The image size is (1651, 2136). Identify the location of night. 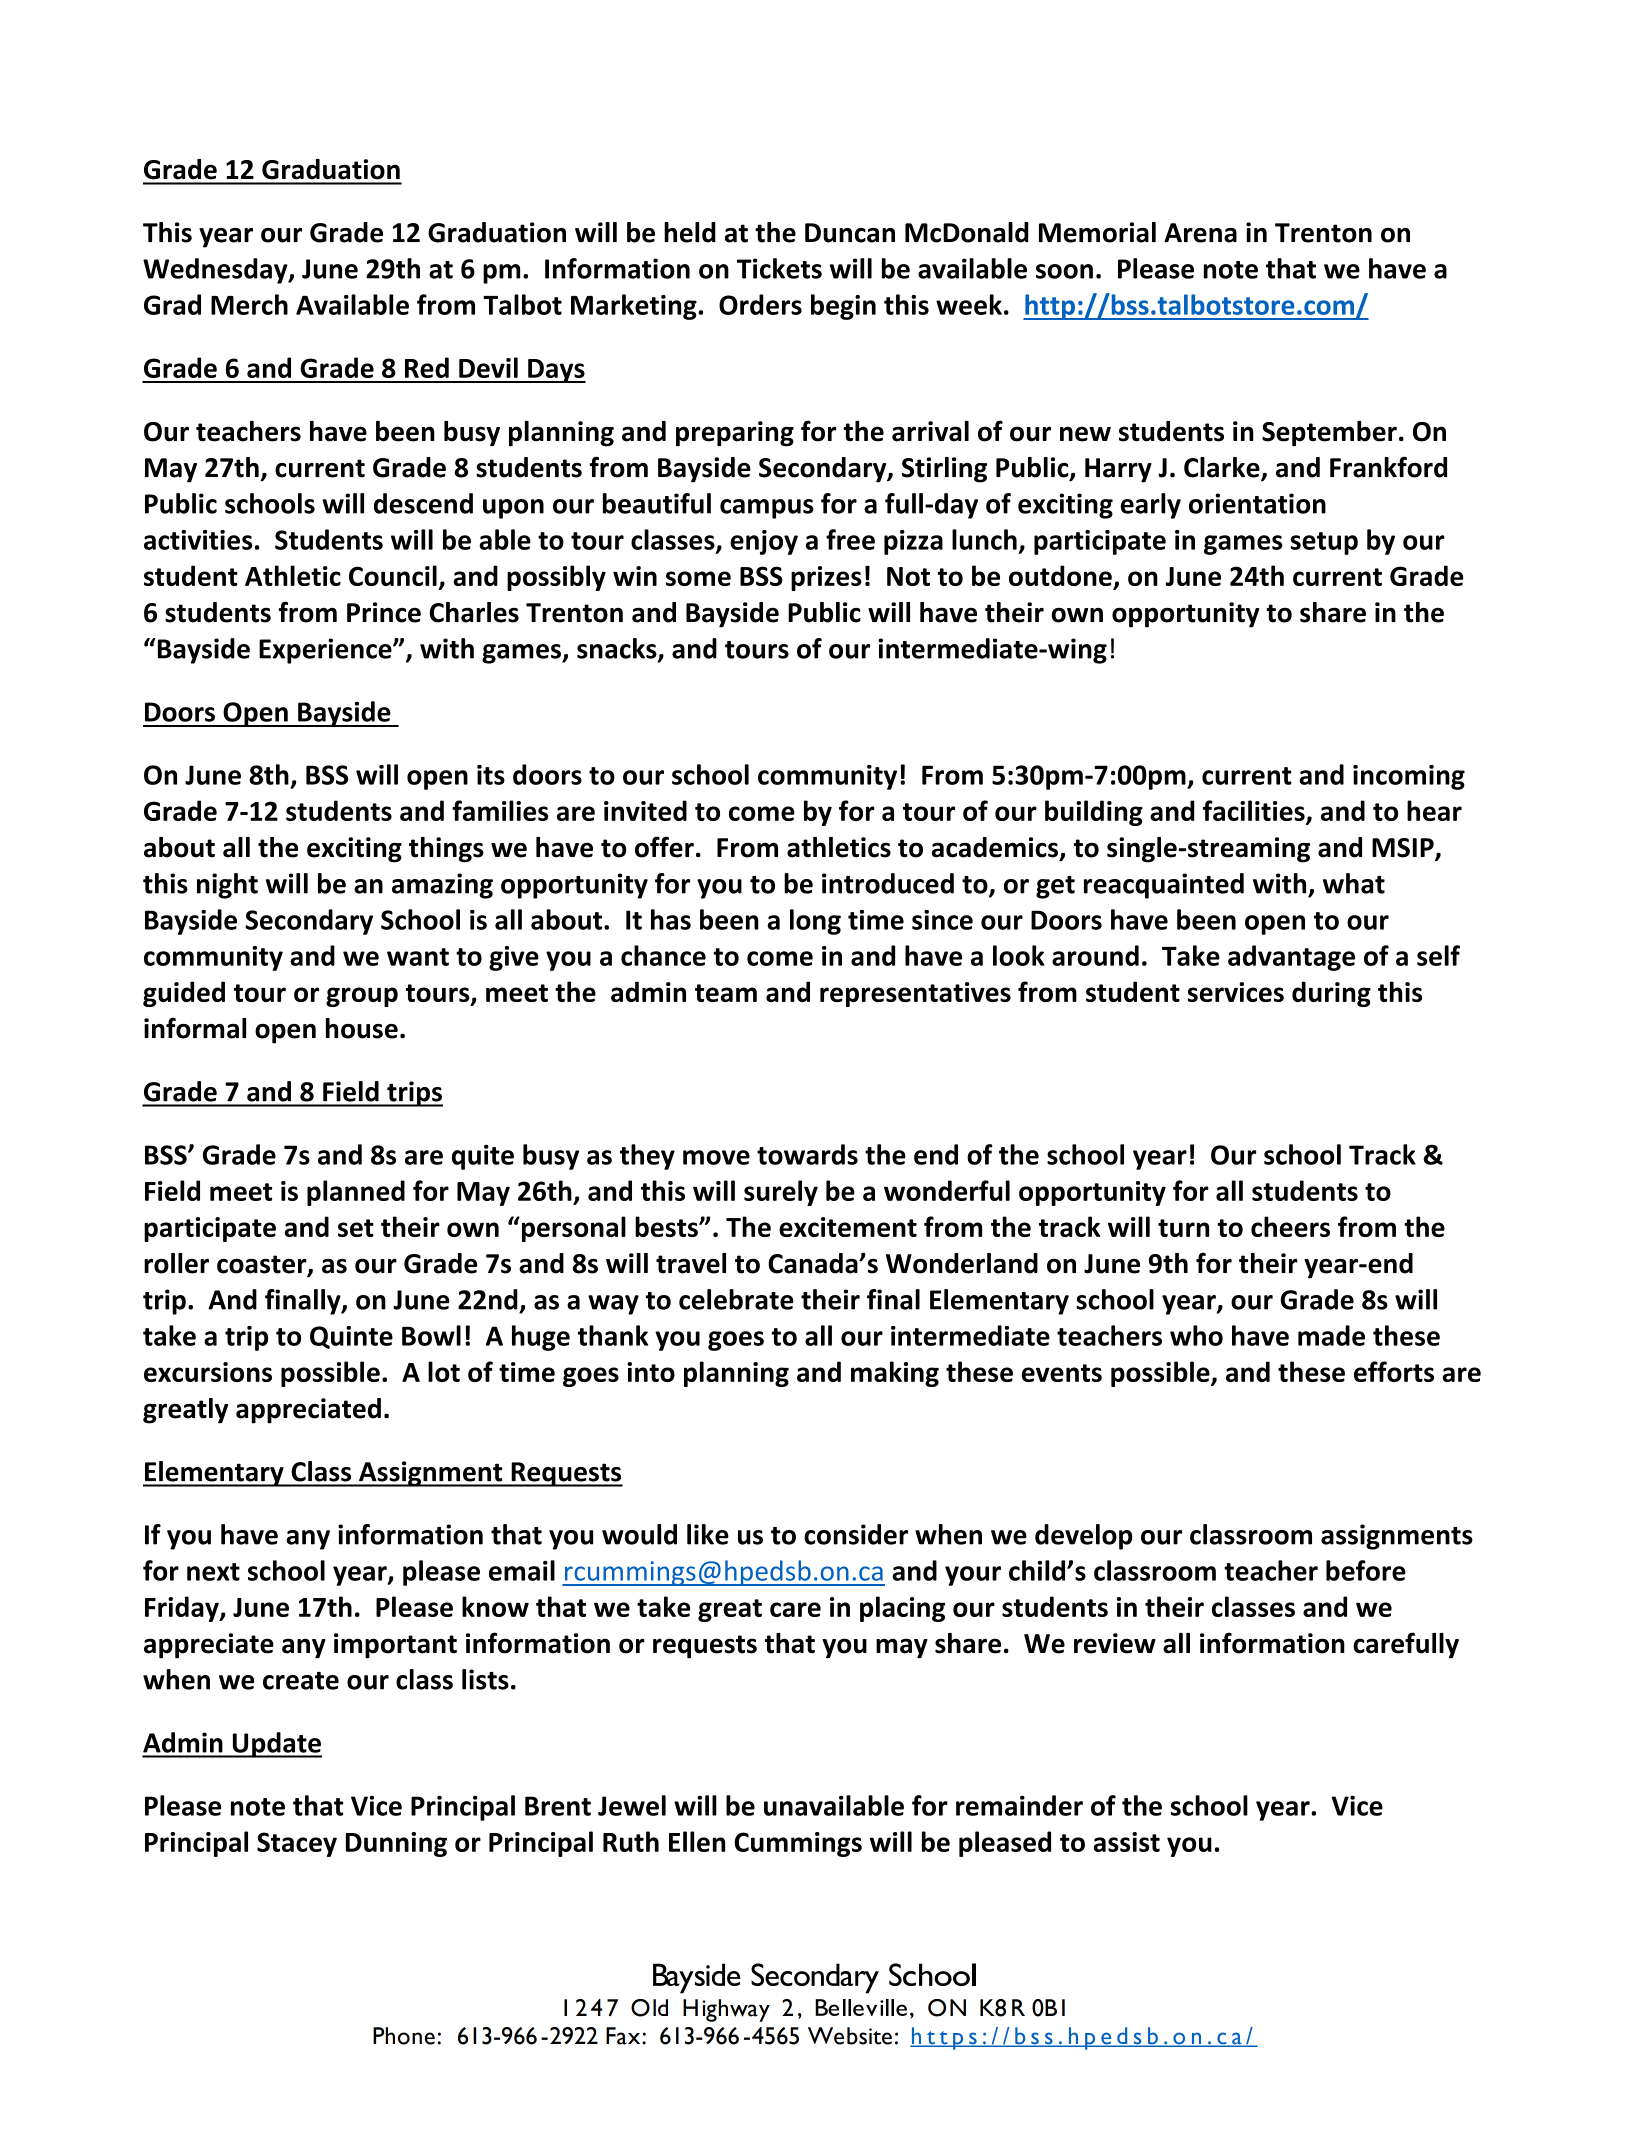
(227, 886).
